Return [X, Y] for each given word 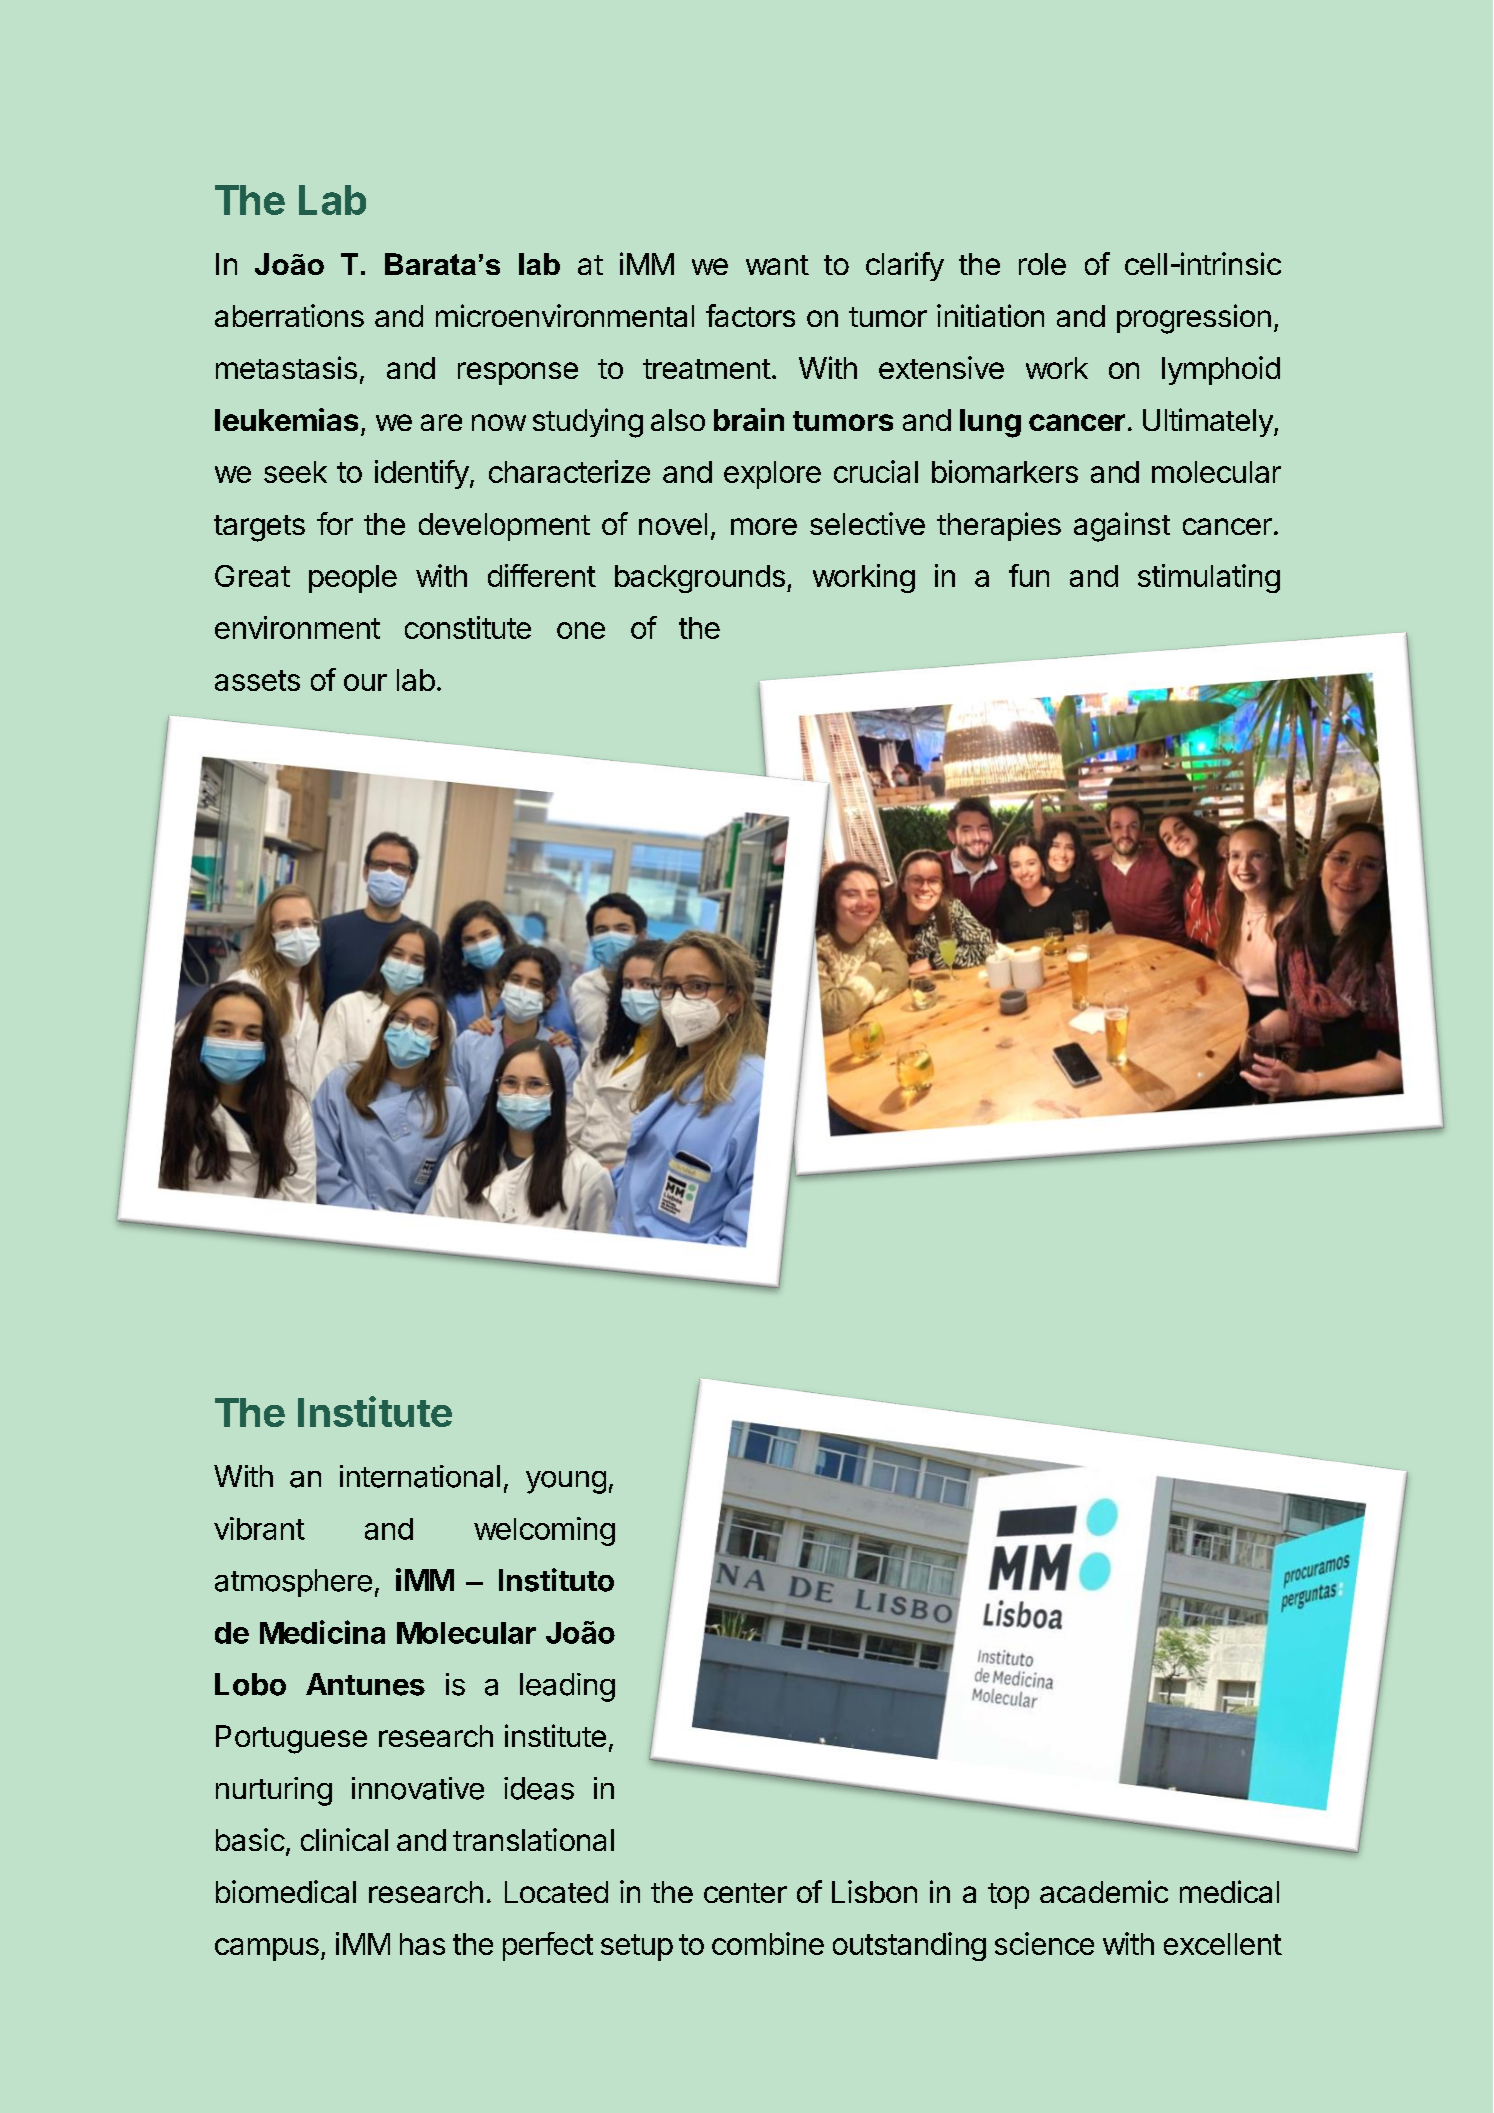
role [1042, 264]
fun [1029, 575]
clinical [344, 1839]
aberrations [289, 315]
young [566, 1482]
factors [750, 315]
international [420, 1476]
